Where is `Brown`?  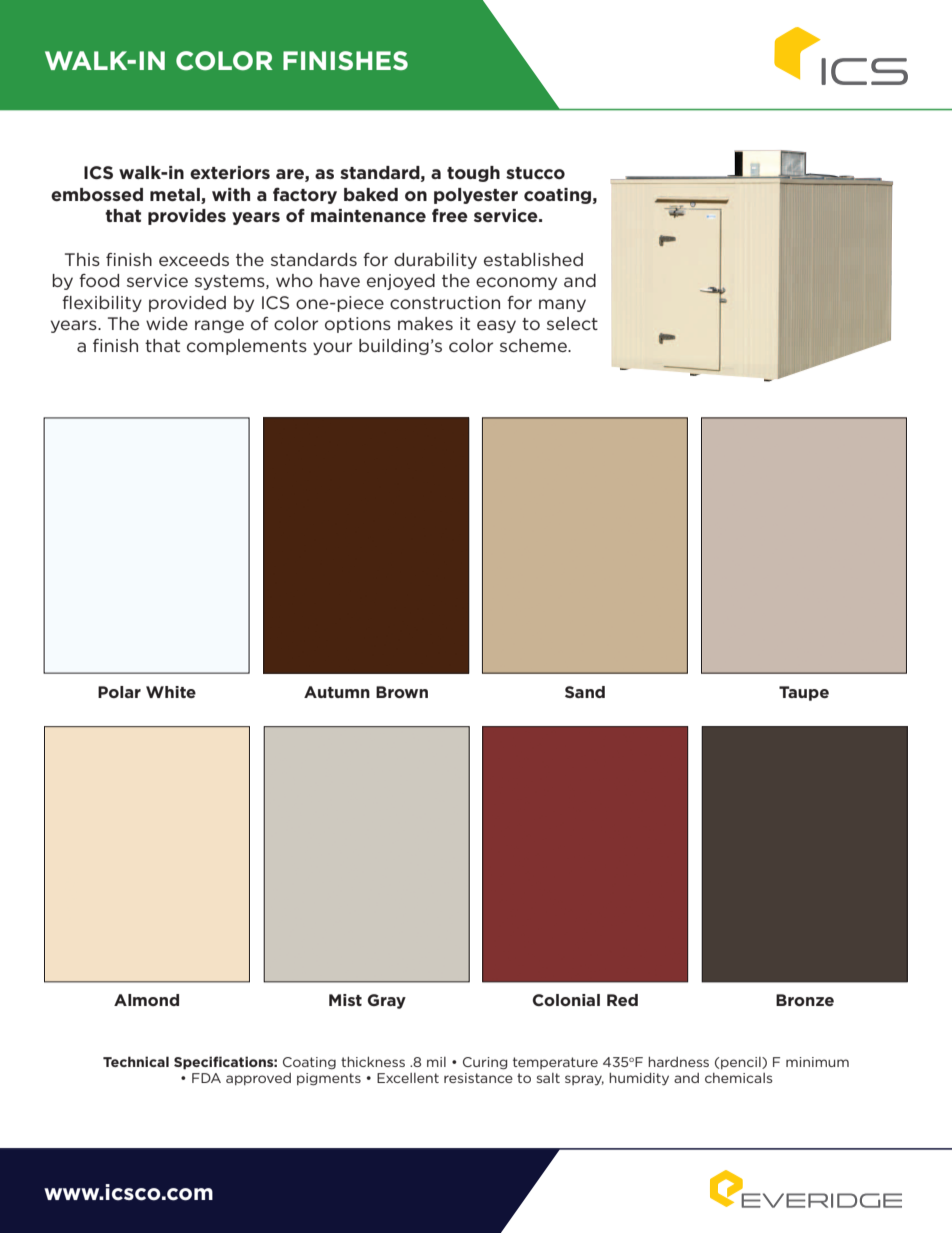 Brown is located at coordinates (402, 692).
